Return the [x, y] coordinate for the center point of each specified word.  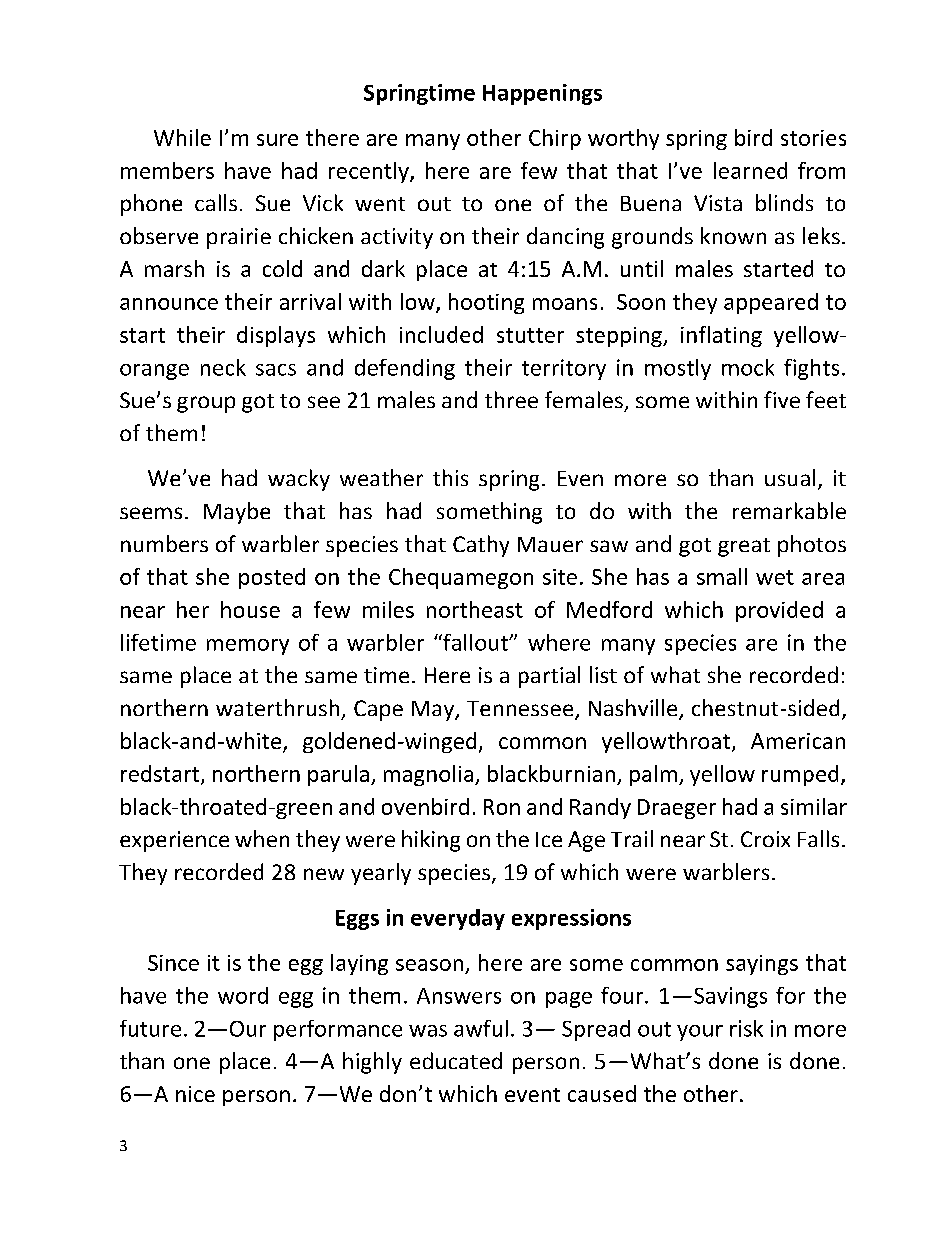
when [262, 838]
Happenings [542, 94]
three [511, 399]
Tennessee [521, 710]
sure [277, 140]
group [206, 404]
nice [195, 1094]
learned [750, 170]
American [798, 741]
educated [456, 1060]
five [782, 399]
